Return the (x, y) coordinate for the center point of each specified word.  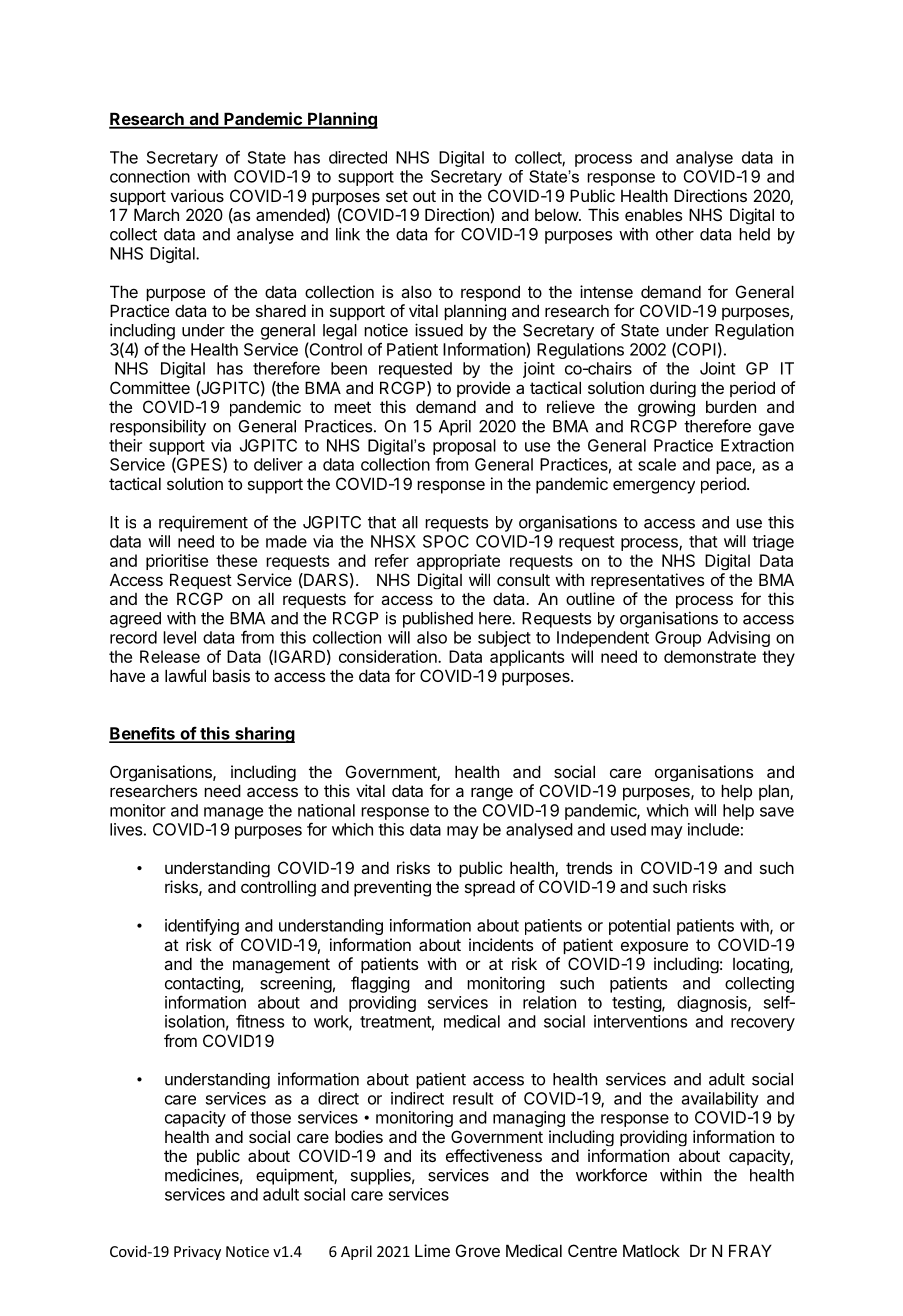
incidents (501, 944)
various (197, 195)
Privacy (197, 1253)
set (397, 196)
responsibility (158, 427)
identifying (202, 927)
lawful (185, 675)
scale (657, 464)
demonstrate (710, 656)
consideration (389, 656)
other (675, 234)
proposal (464, 447)
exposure (654, 947)
